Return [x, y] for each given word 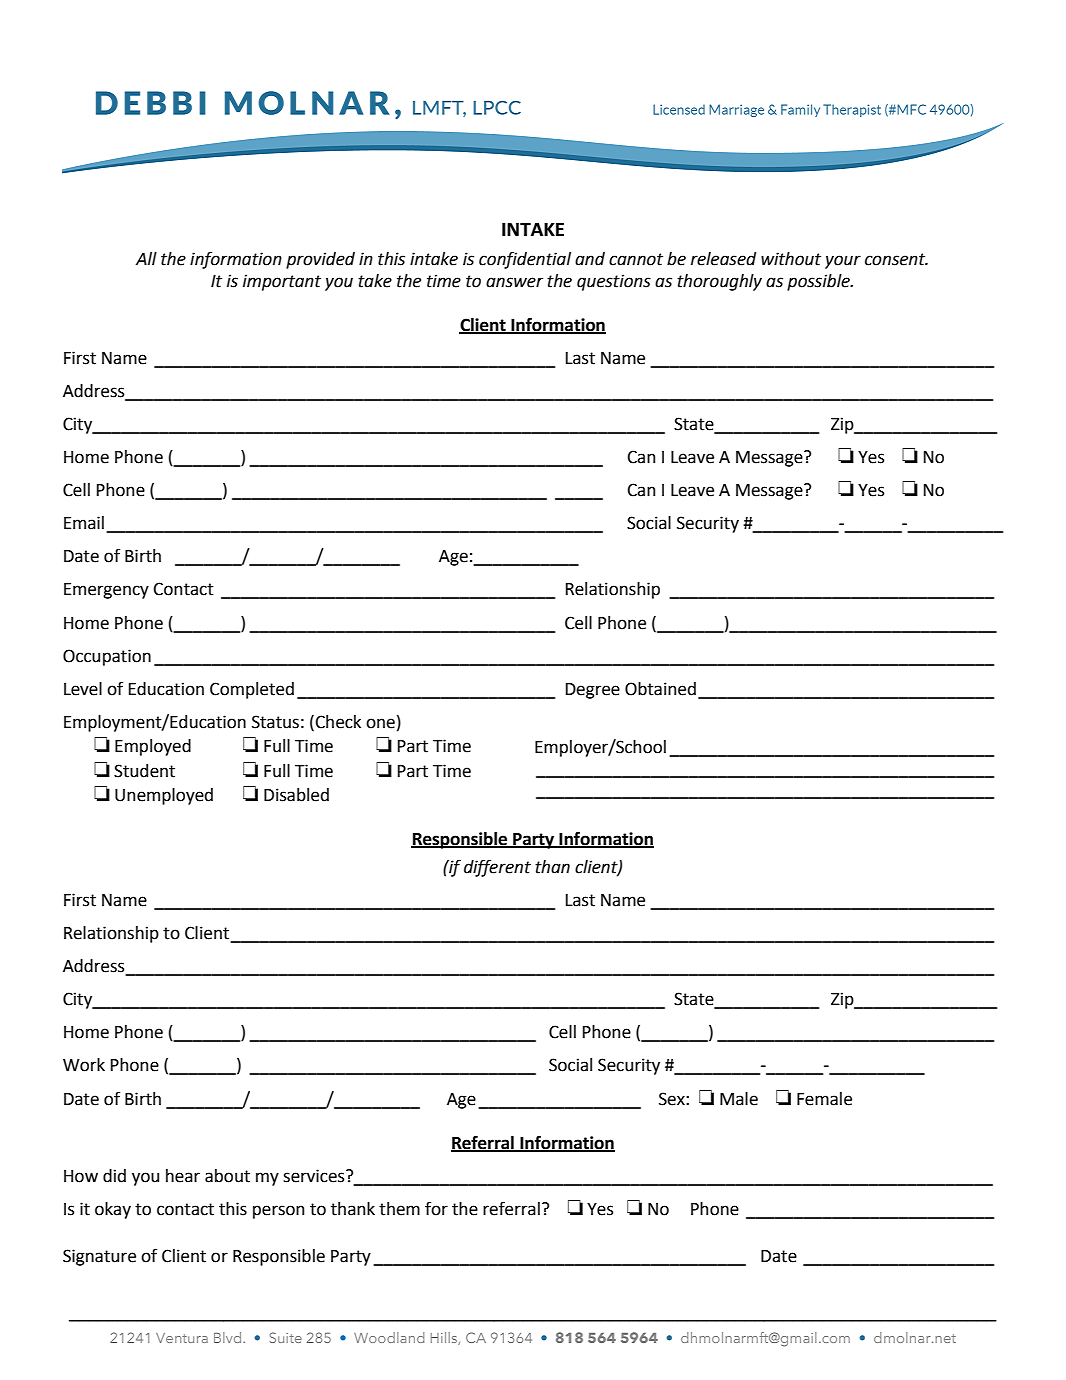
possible [819, 282]
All [146, 258]
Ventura [182, 1338]
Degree [593, 691]
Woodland [389, 1337]
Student [144, 771]
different [497, 868]
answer [514, 282]
